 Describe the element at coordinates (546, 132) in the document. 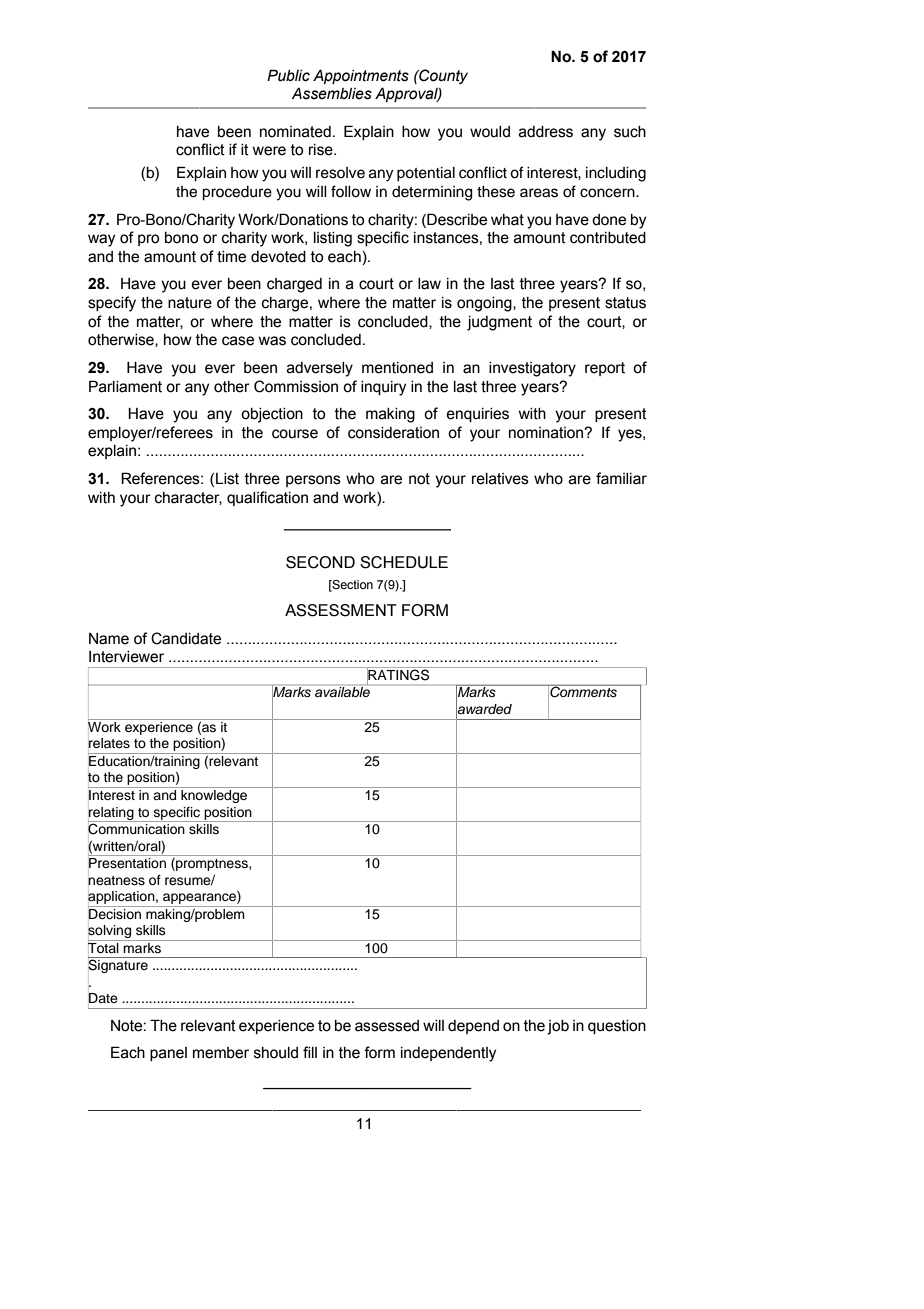

I see `address` at that location.
